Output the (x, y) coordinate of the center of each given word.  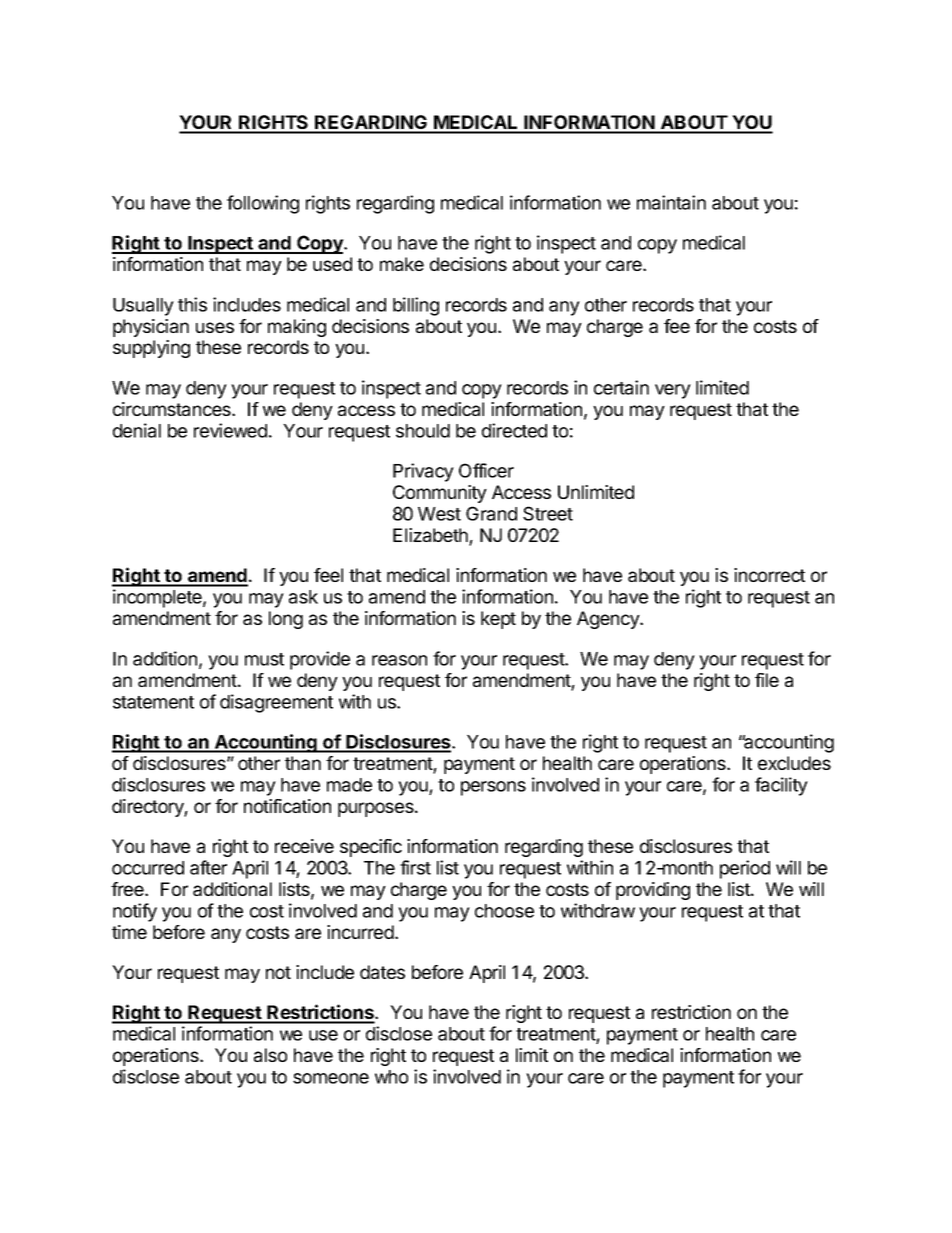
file (767, 680)
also (270, 1055)
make (402, 264)
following (263, 204)
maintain (671, 202)
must (264, 659)
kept (498, 620)
